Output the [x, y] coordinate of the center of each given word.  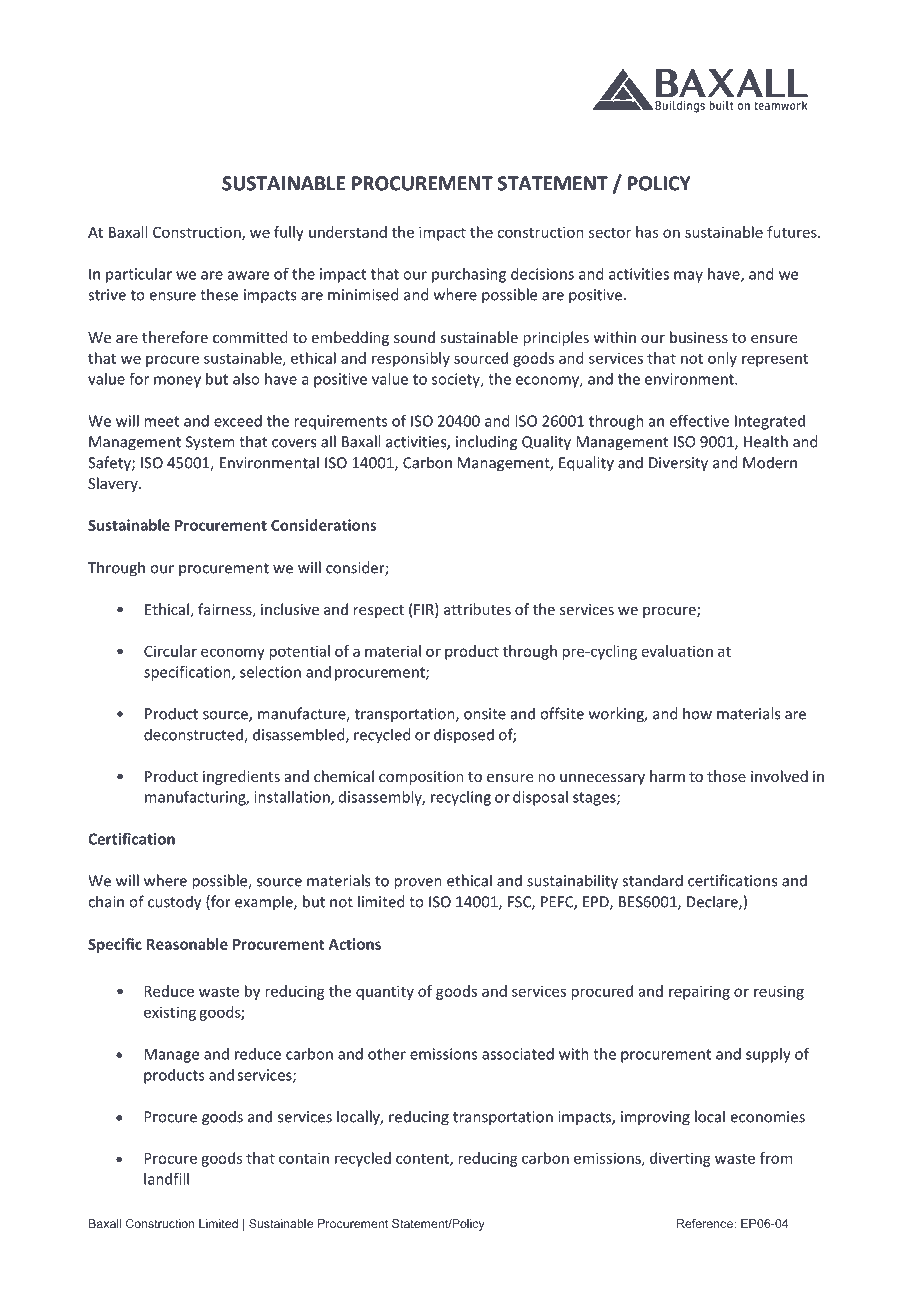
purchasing [469, 275]
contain [304, 1158]
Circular [170, 651]
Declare [713, 902]
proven [418, 884]
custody [174, 903]
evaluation [677, 651]
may [688, 277]
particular [139, 275]
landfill [166, 1178]
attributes [477, 609]
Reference [706, 1223]
